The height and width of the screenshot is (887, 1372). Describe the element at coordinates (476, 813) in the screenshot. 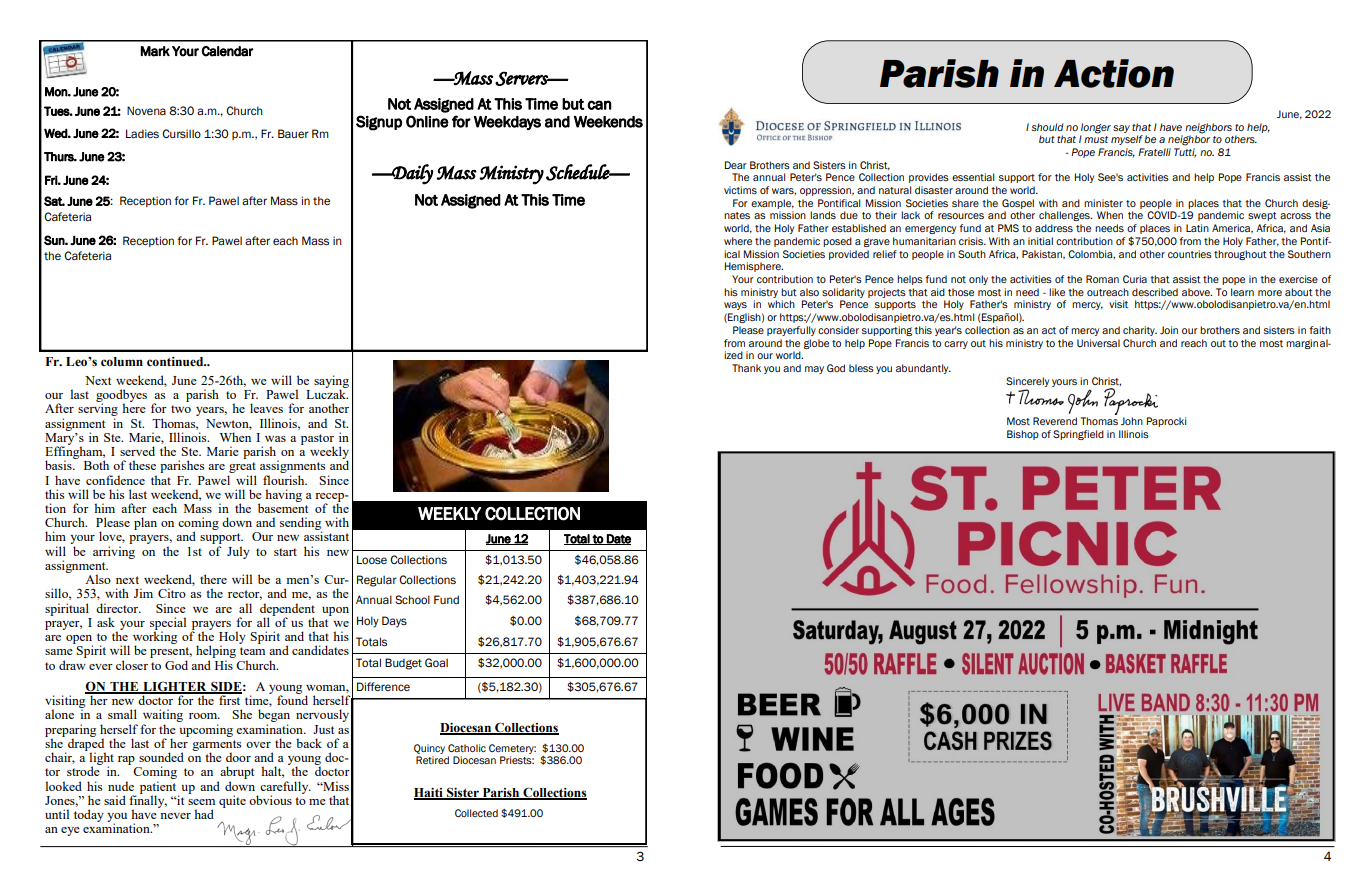

I see `Collected` at that location.
